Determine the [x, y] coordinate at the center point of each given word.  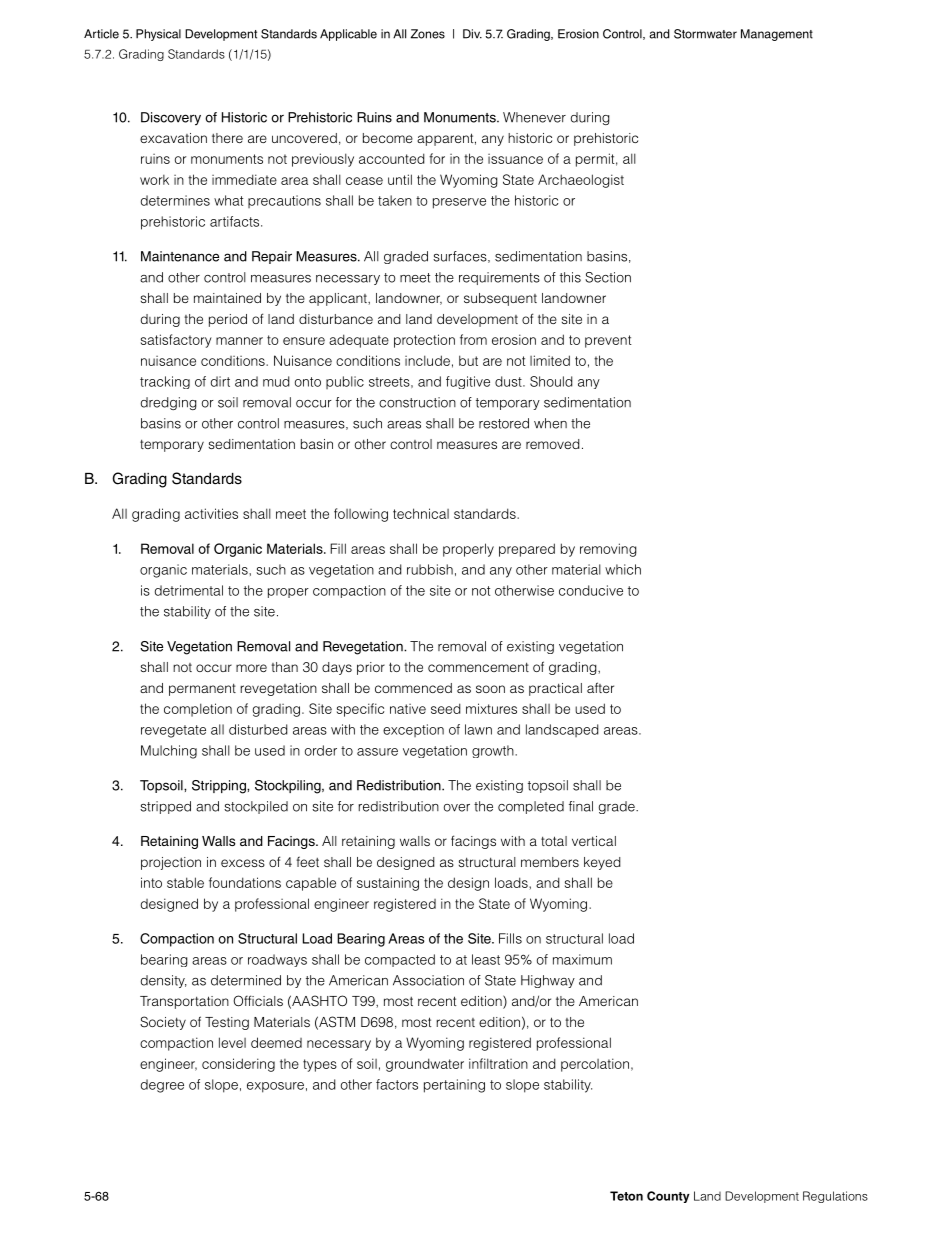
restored [504, 423]
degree [162, 1086]
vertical [594, 841]
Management [777, 35]
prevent [608, 341]
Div [472, 34]
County [668, 1197]
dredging [169, 403]
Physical [158, 35]
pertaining [454, 1086]
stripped [165, 807]
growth [494, 751]
